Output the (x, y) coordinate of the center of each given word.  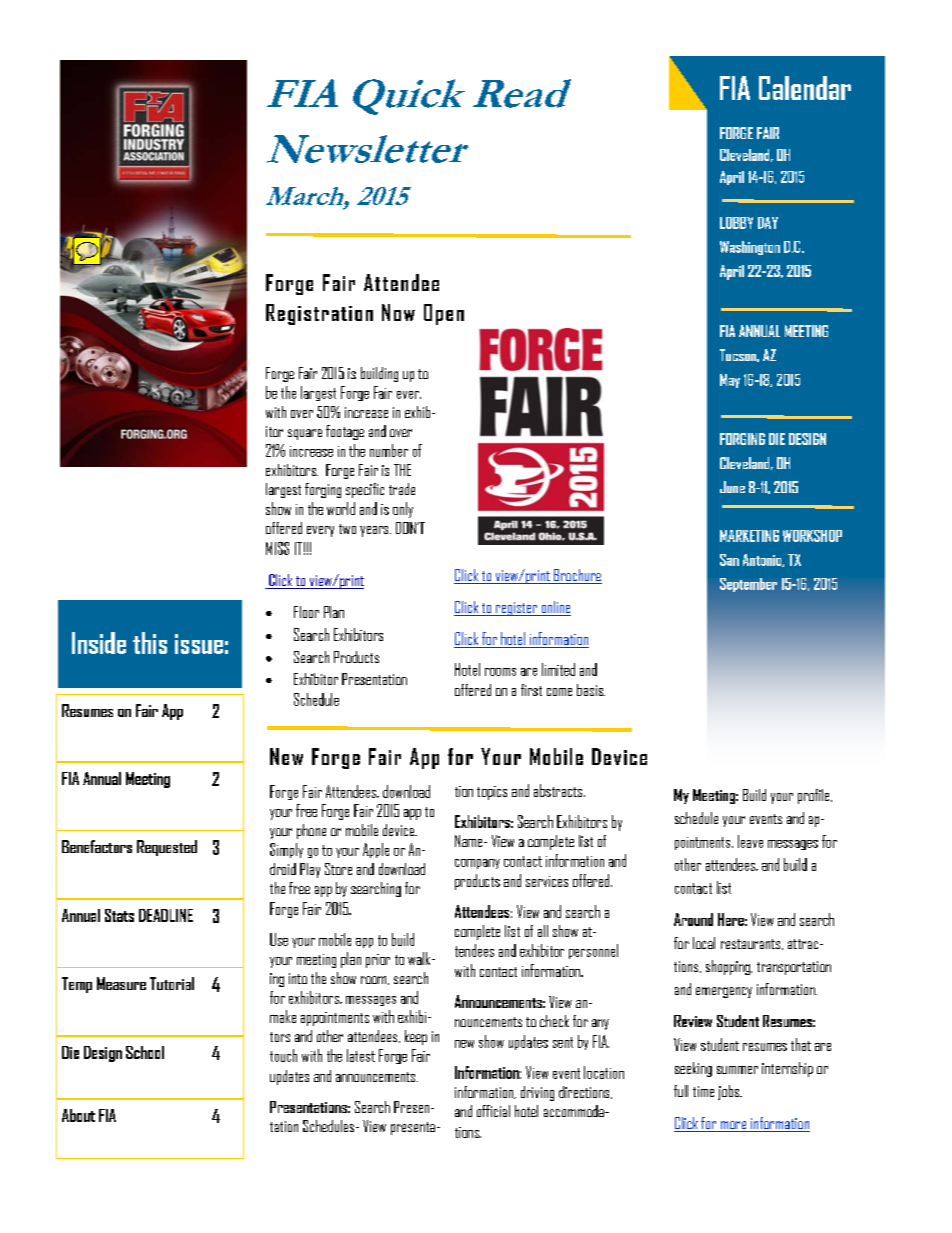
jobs (729, 1092)
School (145, 1052)
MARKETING (749, 536)
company (477, 864)
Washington (750, 248)
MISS (277, 548)
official (493, 1111)
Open (444, 314)
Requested (167, 848)
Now (398, 312)
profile (815, 796)
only (403, 510)
